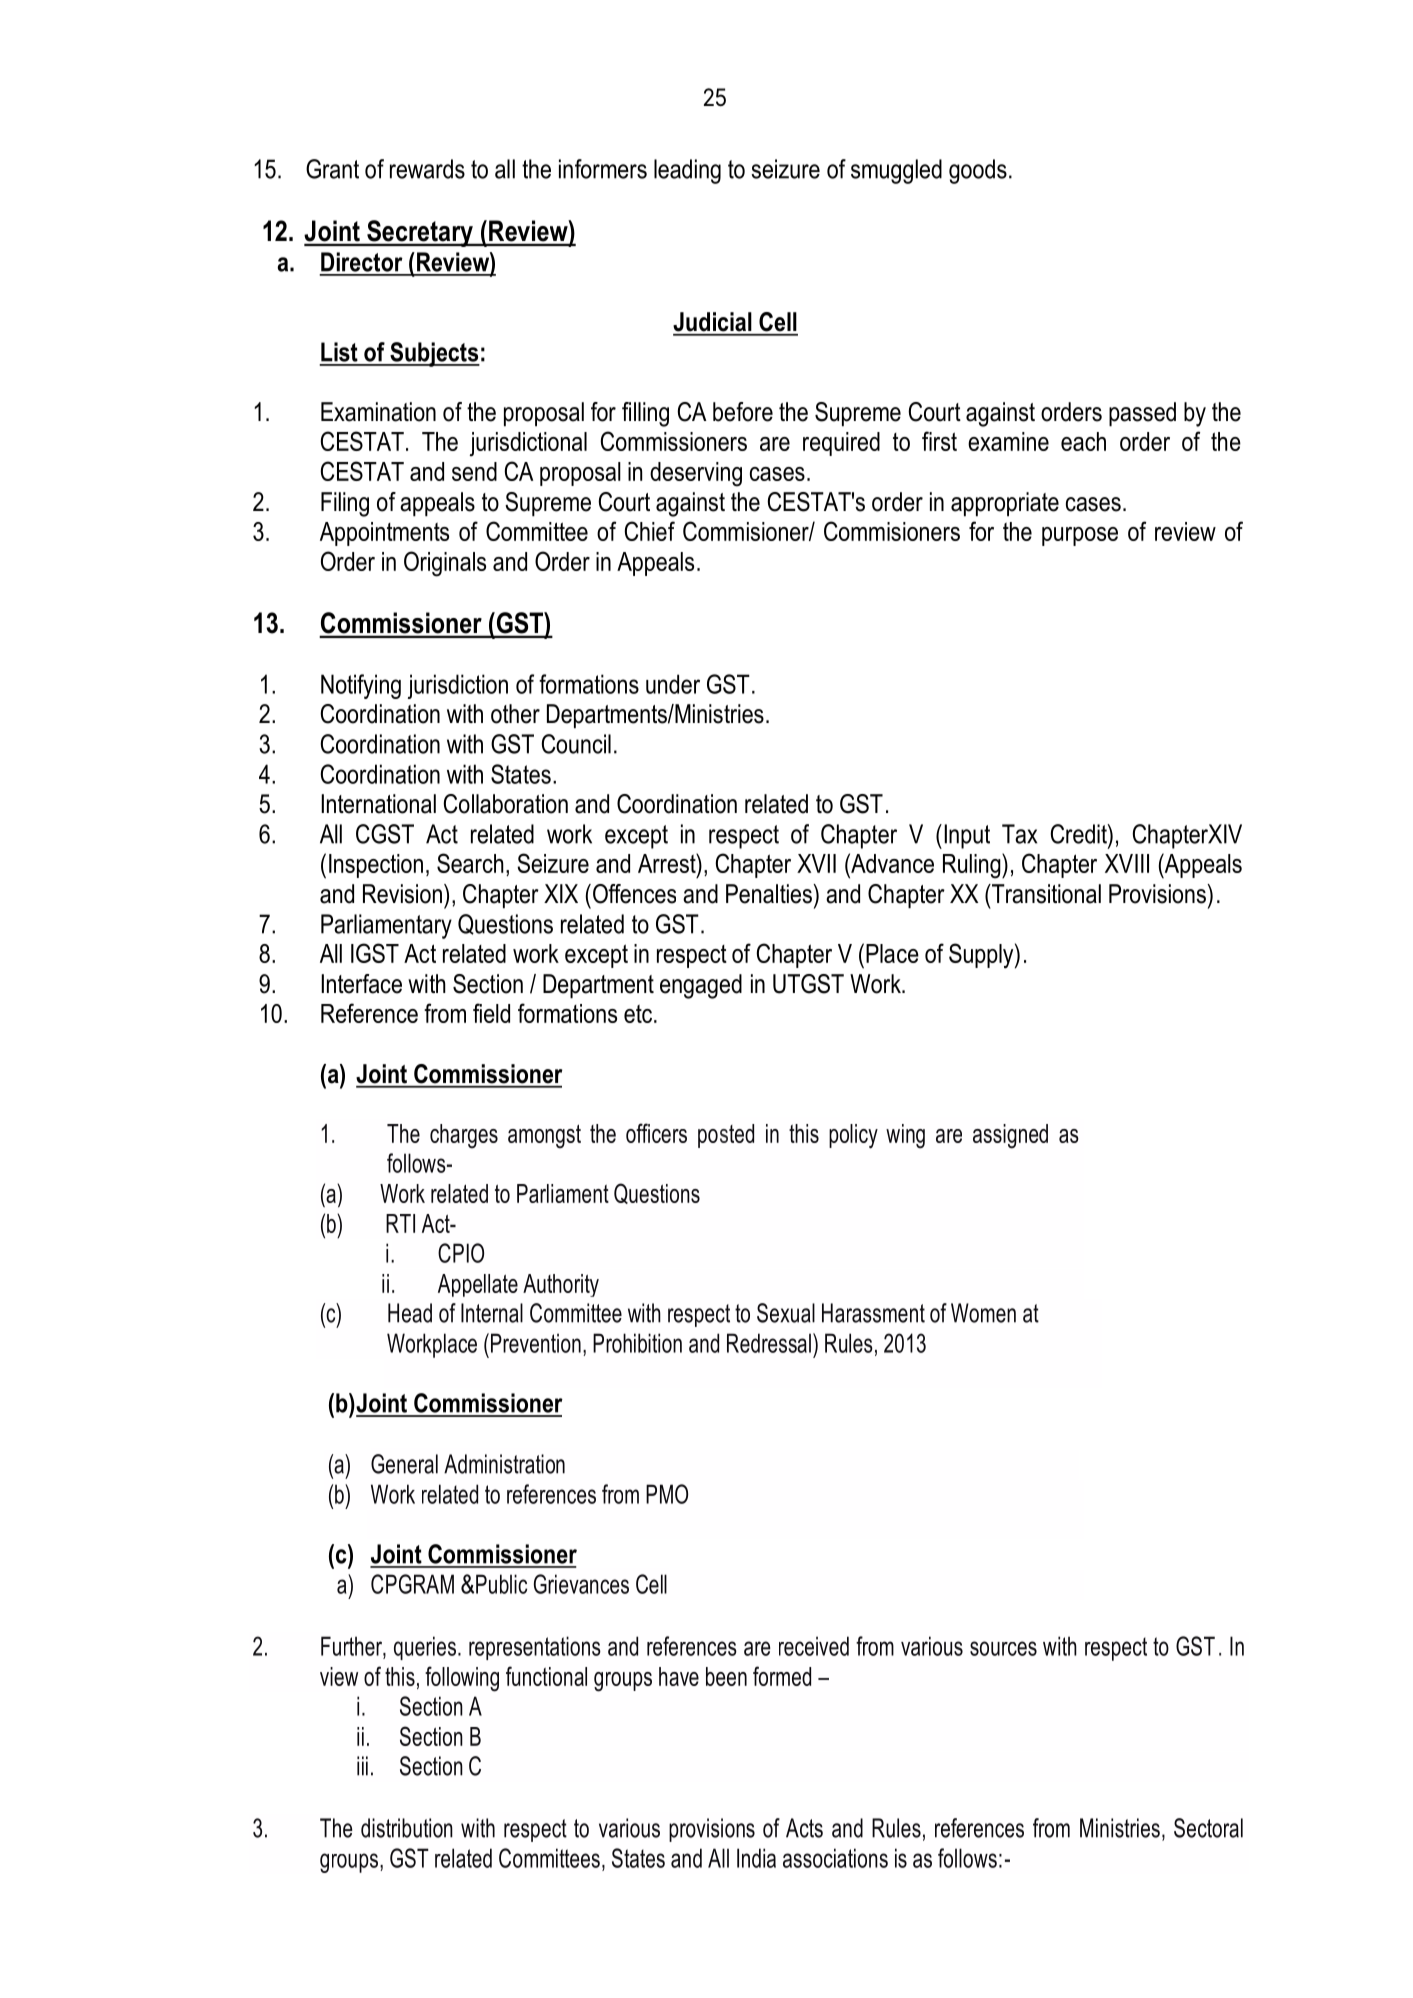  What do you see at coordinates (378, 804) in the screenshot?
I see `International` at bounding box center [378, 804].
